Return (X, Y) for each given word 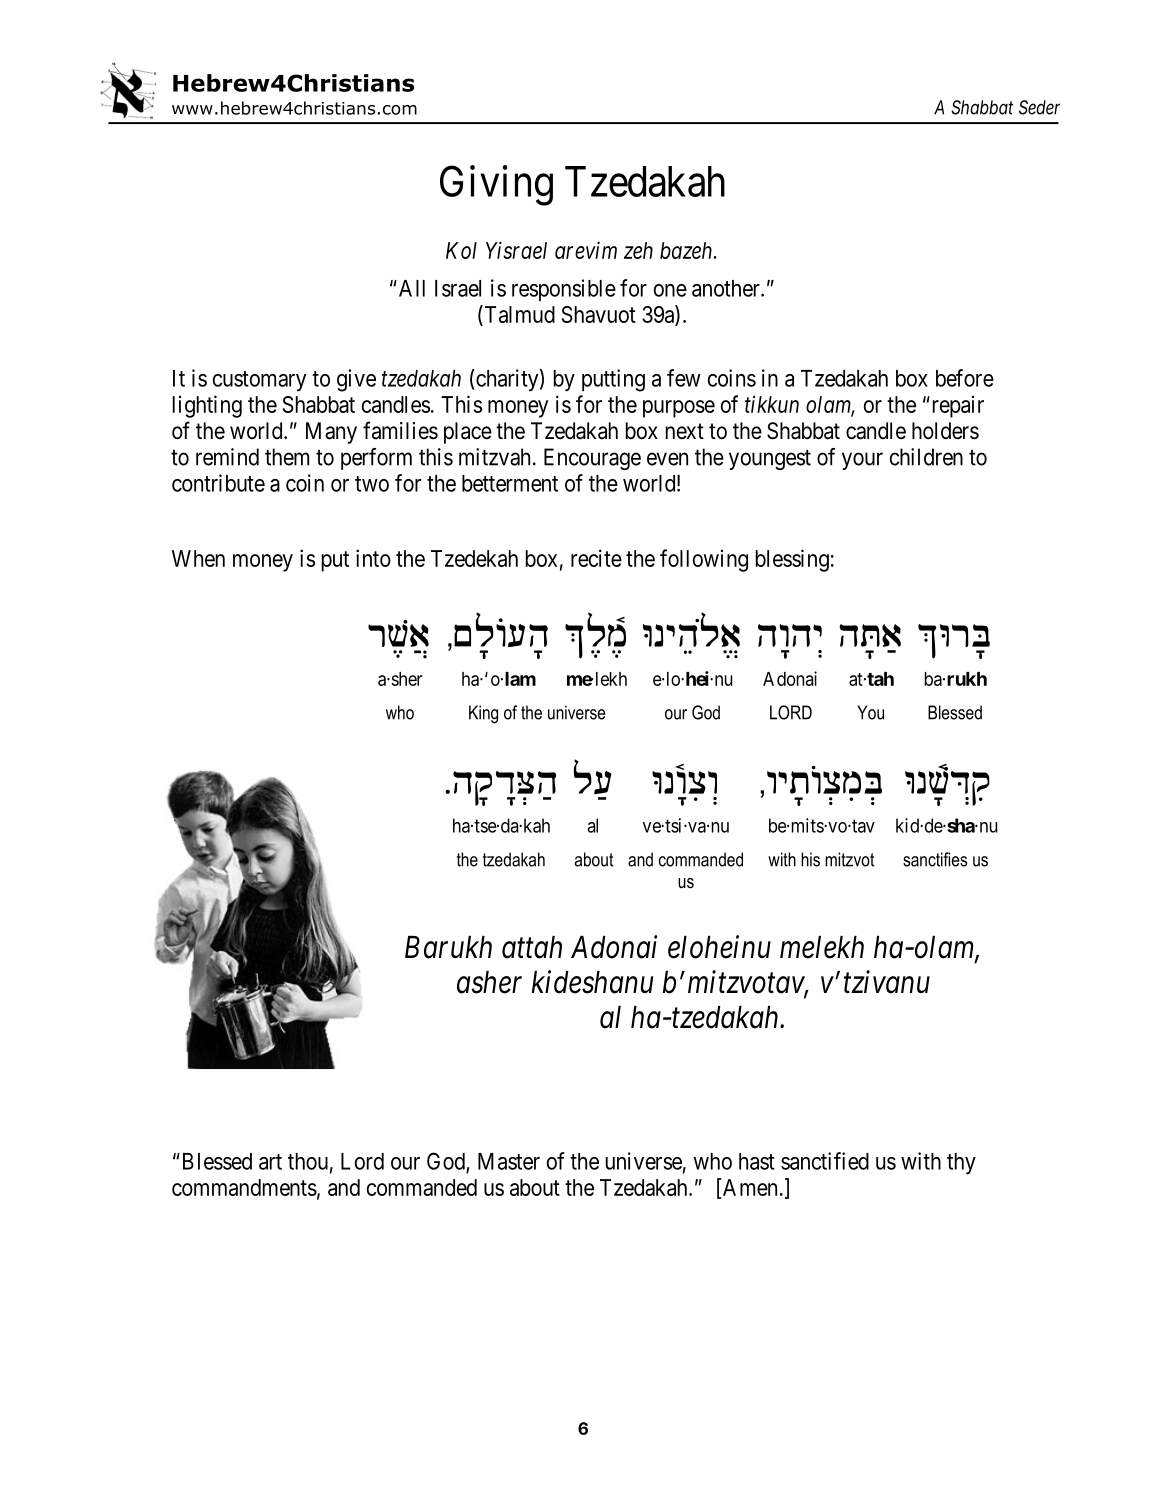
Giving (496, 186)
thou (308, 1161)
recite (596, 558)
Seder (1039, 107)
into (373, 558)
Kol (461, 250)
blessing (792, 560)
